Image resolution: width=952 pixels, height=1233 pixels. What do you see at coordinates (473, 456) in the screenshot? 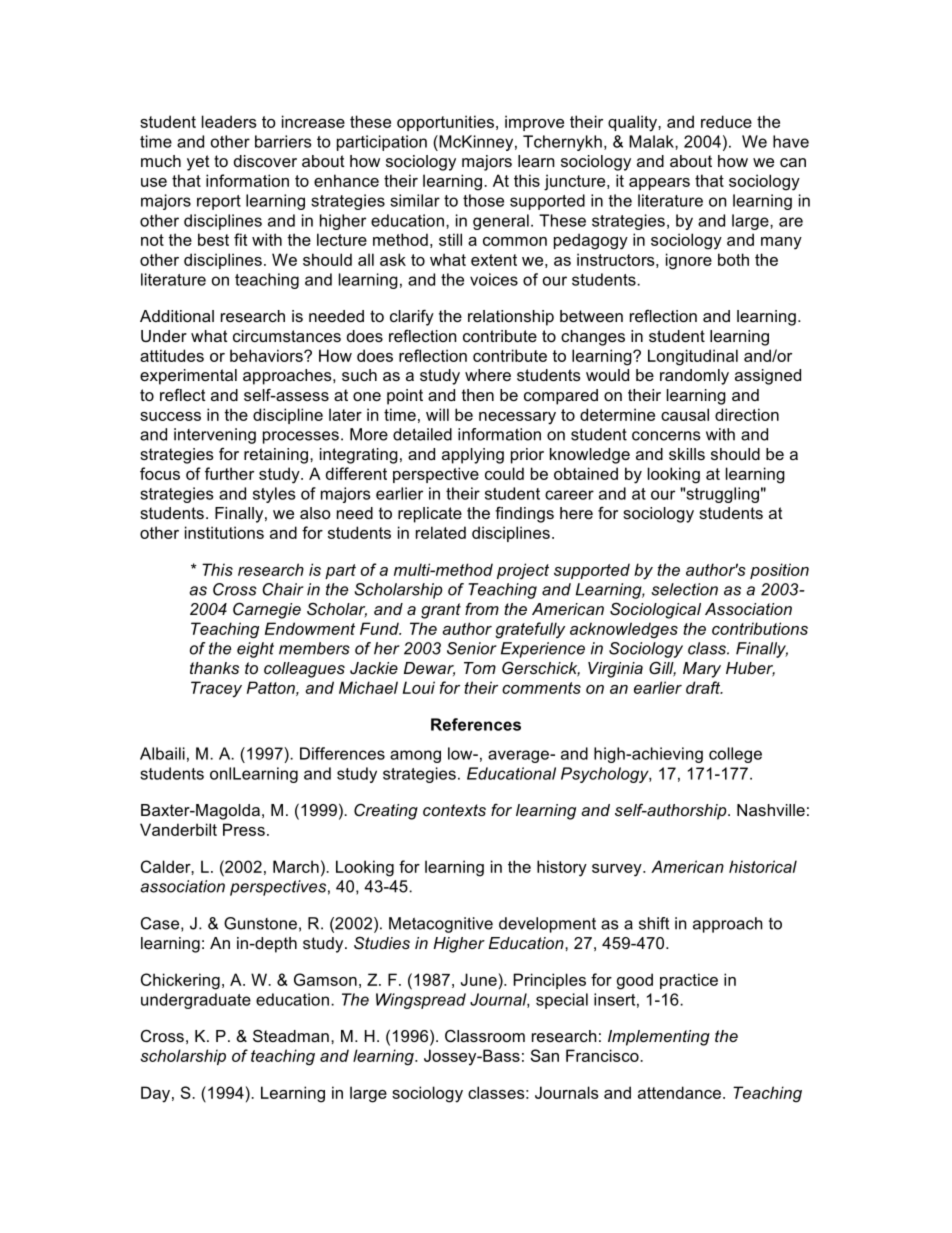
I see `applying` at bounding box center [473, 456].
